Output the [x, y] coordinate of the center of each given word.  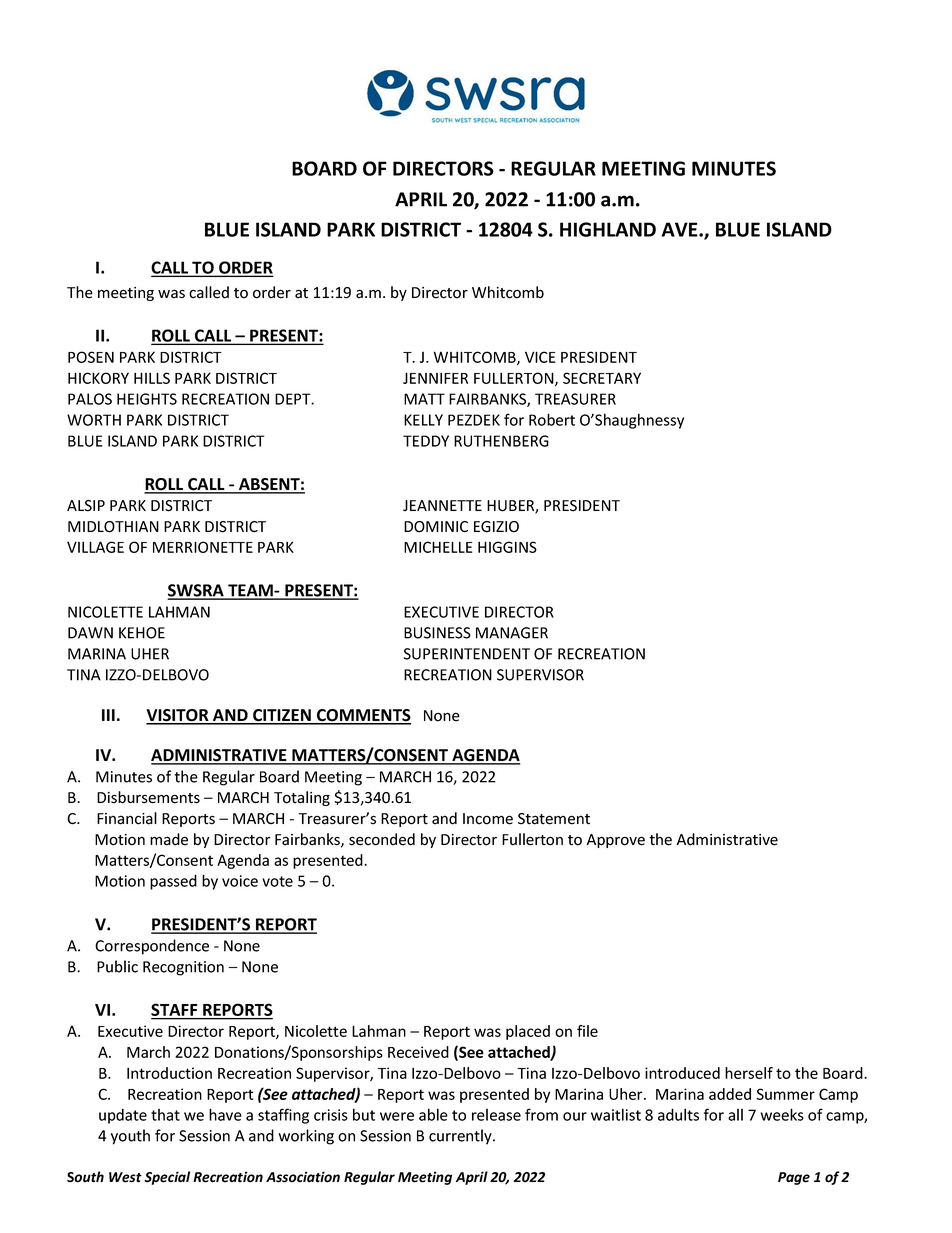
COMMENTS [363, 716]
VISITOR [178, 716]
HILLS [152, 378]
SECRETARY [602, 378]
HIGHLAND [608, 229]
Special [167, 1178]
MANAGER [512, 633]
